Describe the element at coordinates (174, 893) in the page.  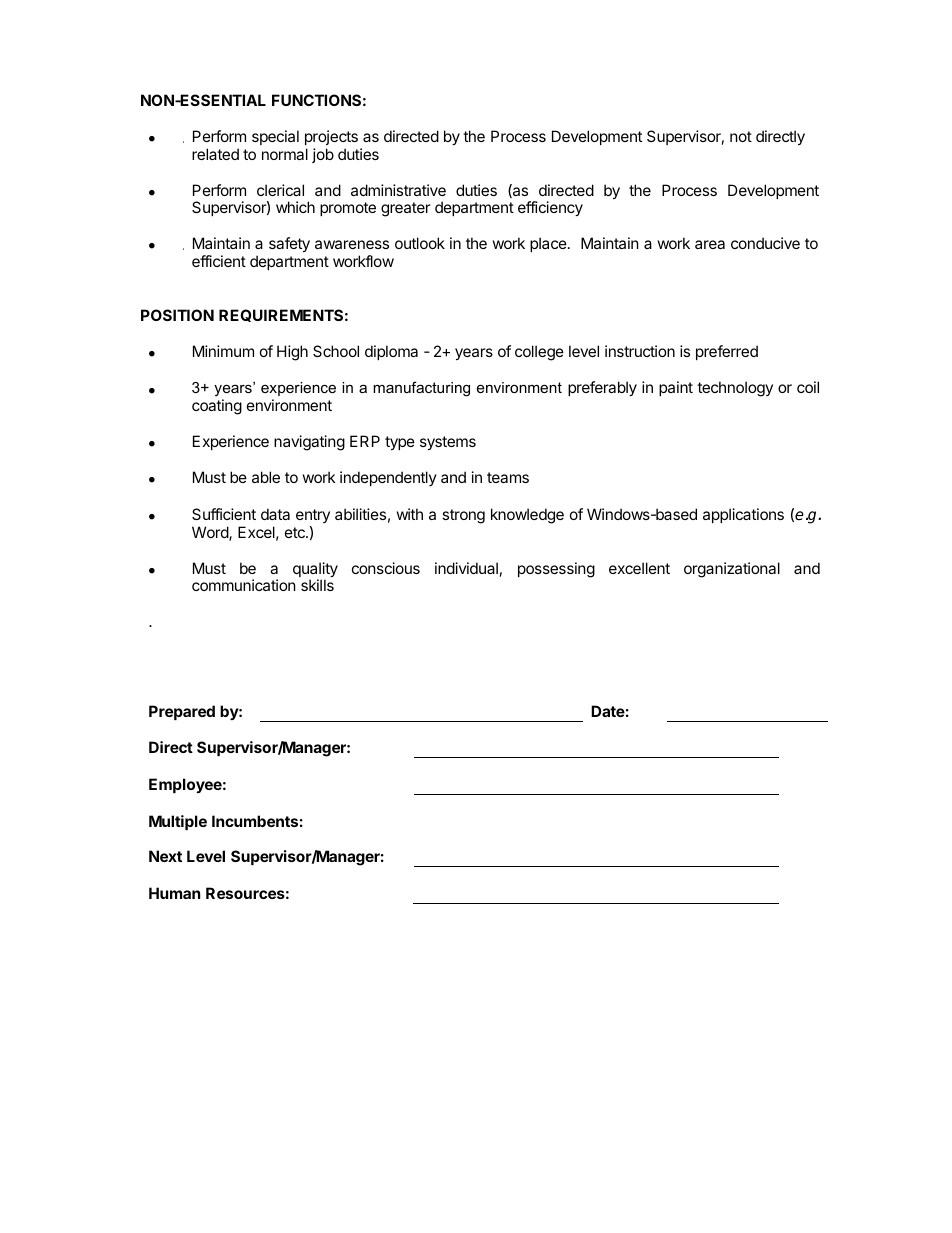
I see `Human` at that location.
